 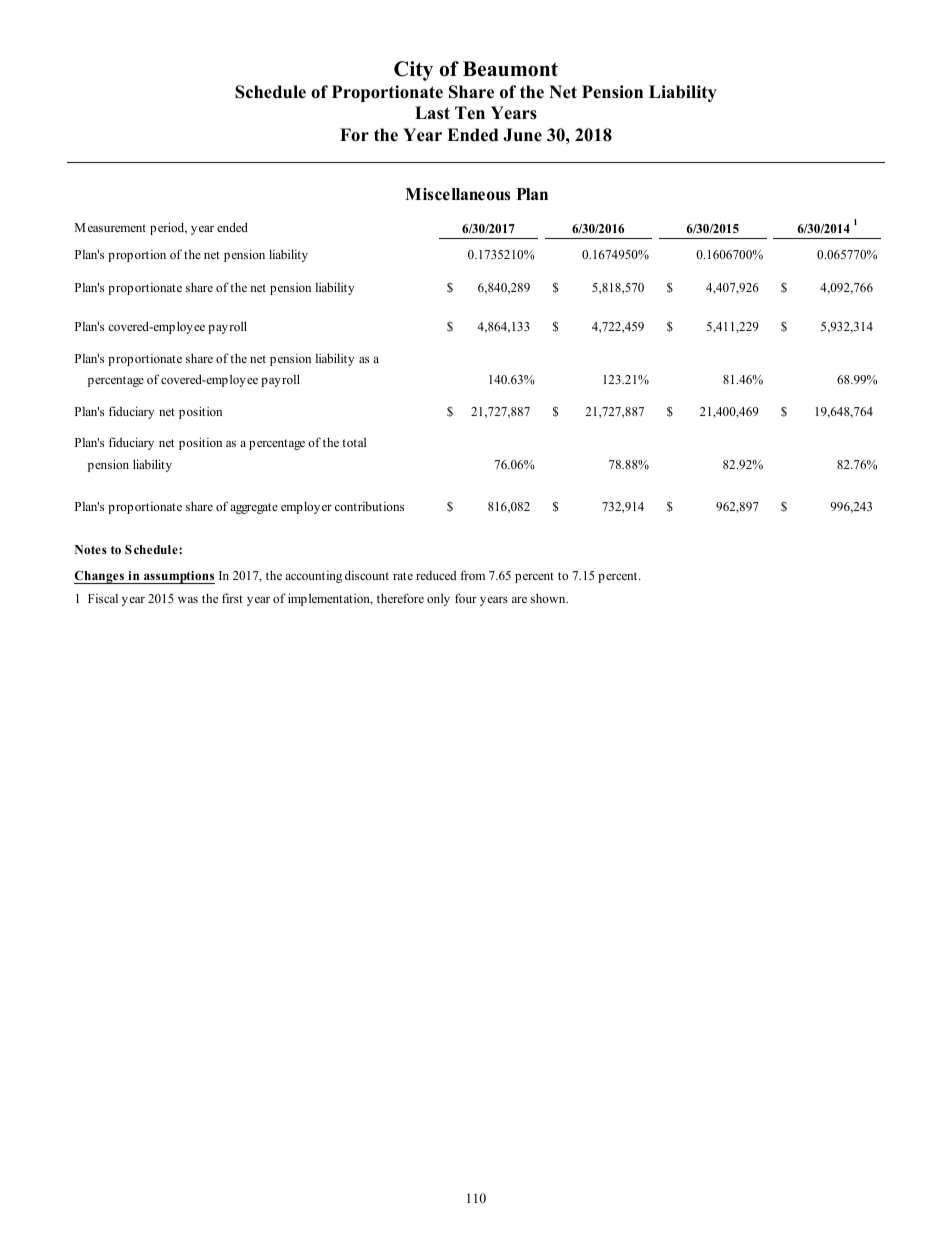 I want to click on Ten, so click(x=470, y=113).
